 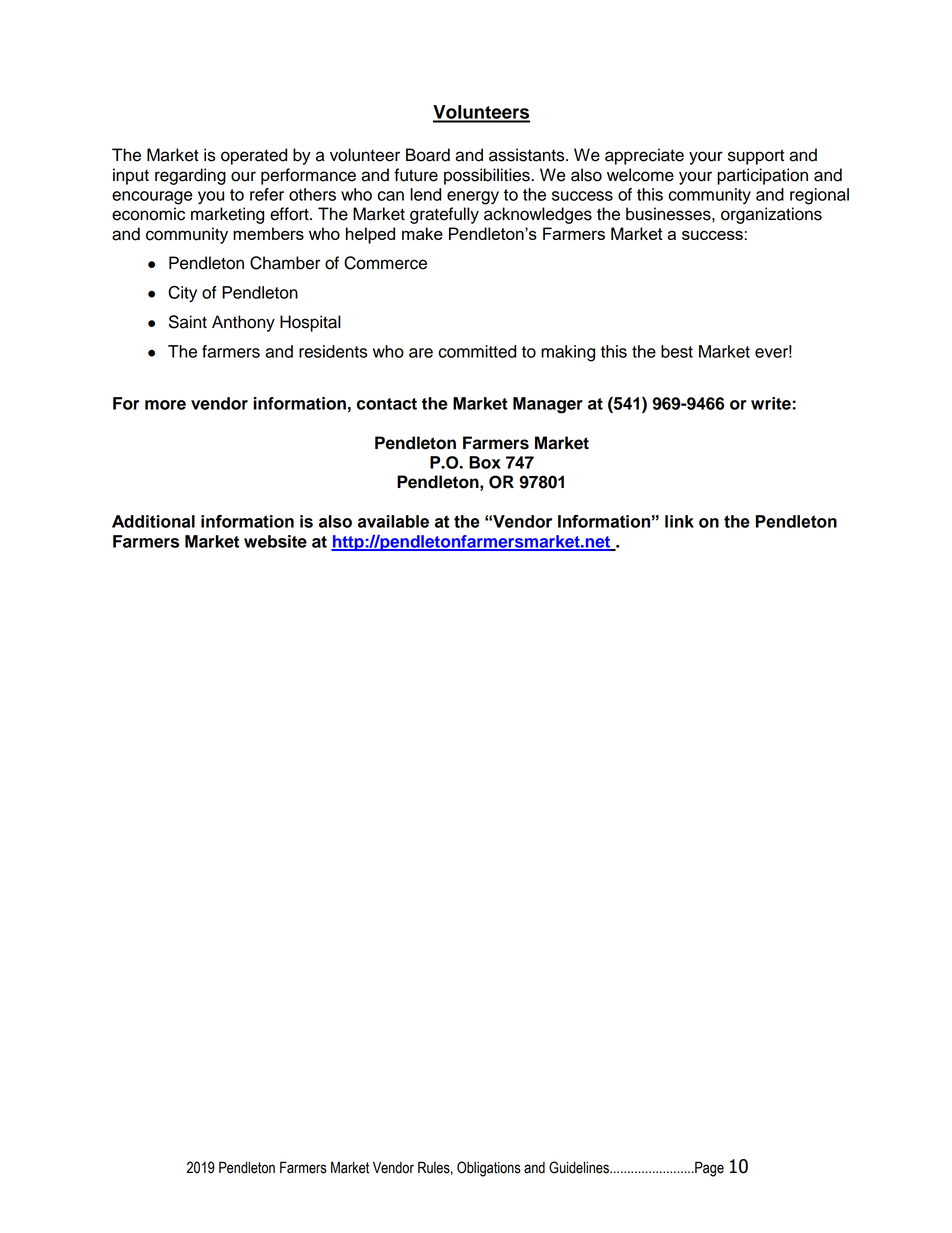 What do you see at coordinates (275, 541) in the page?
I see `website` at bounding box center [275, 541].
